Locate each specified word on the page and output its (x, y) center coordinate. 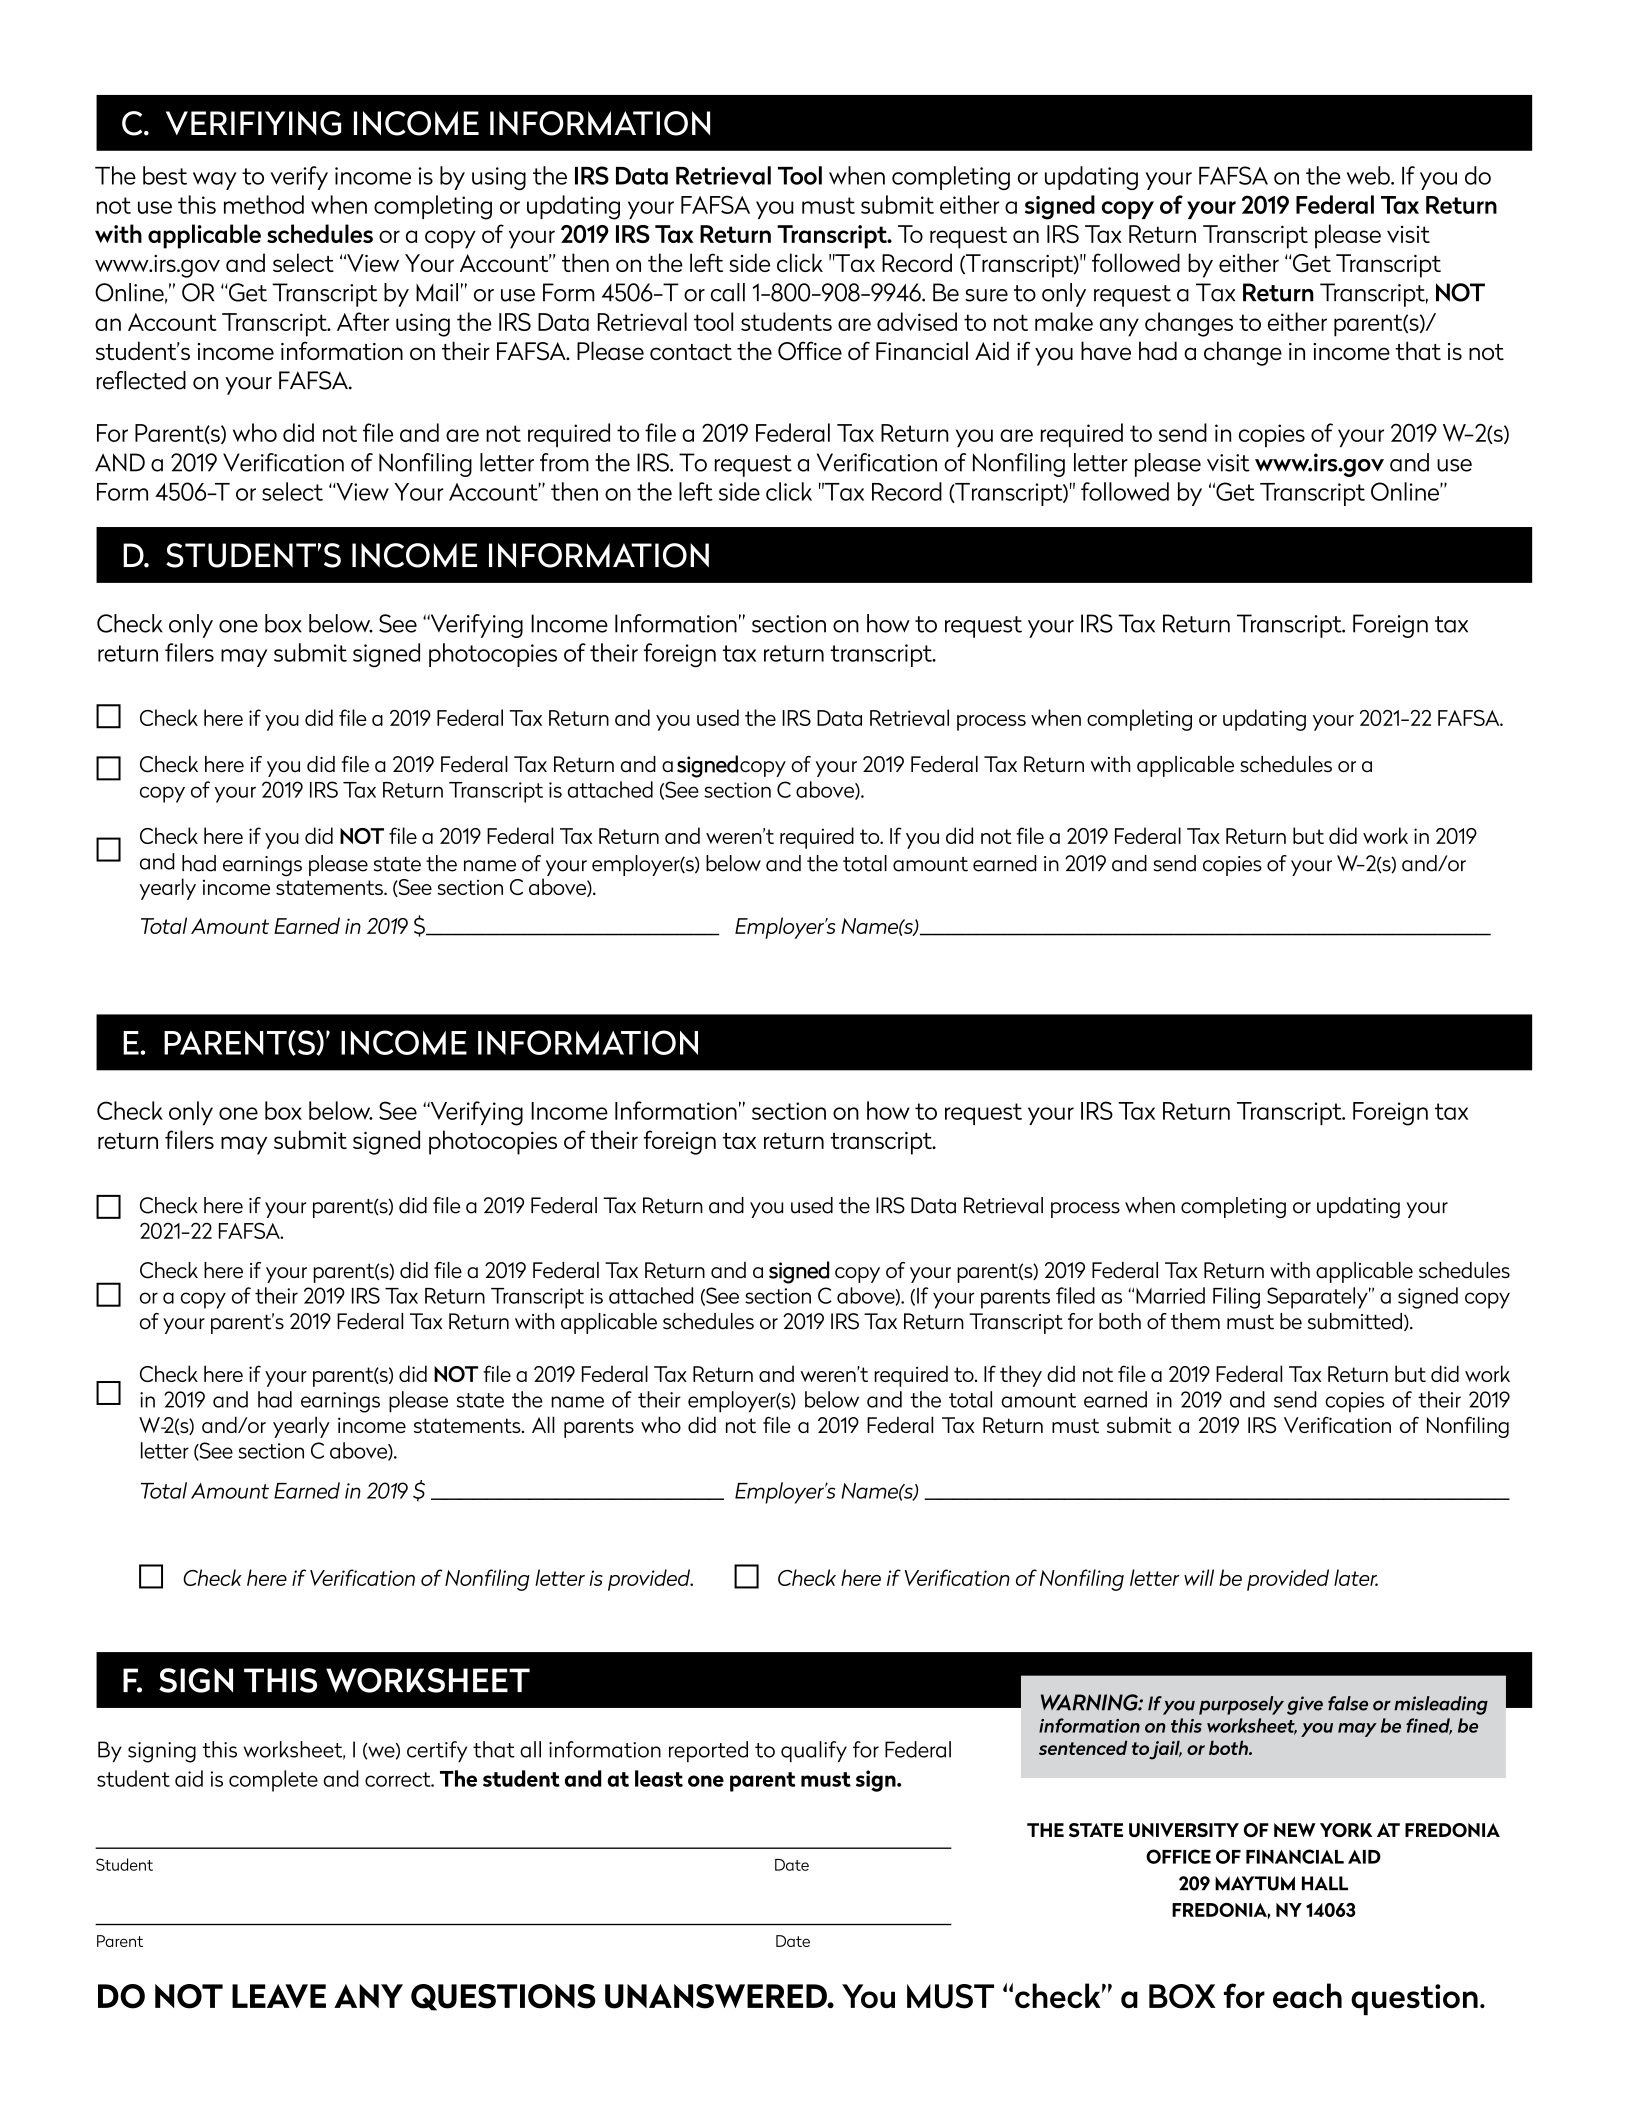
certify (437, 1752)
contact (691, 352)
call (728, 292)
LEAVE (279, 1996)
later (1356, 1577)
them (1195, 1321)
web (1369, 175)
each (1307, 1995)
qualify (814, 1752)
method (264, 204)
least (659, 1778)
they (1021, 1376)
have (1106, 350)
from (564, 462)
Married (1170, 1295)
